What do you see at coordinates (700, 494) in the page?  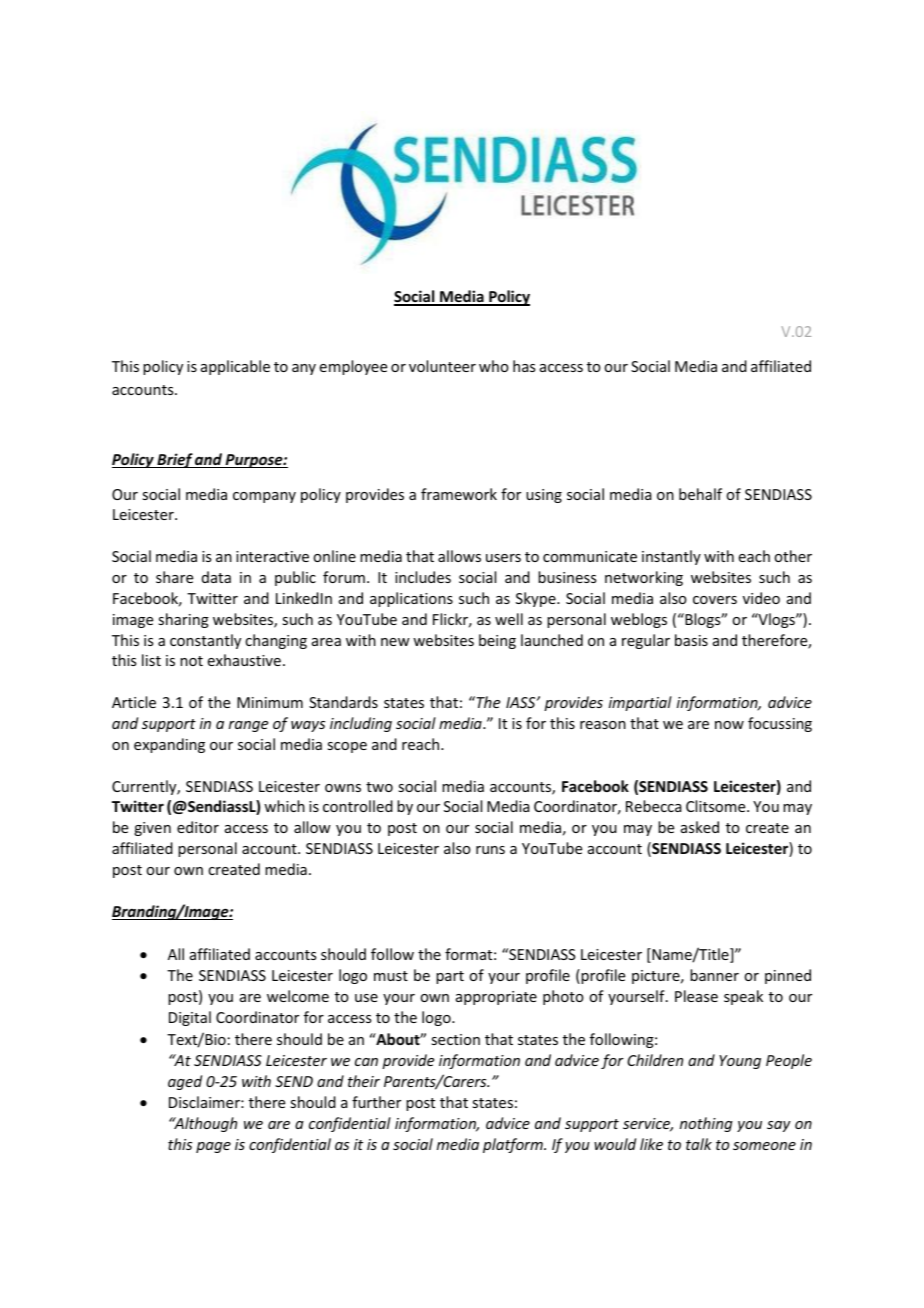 I see `behalf` at bounding box center [700, 494].
